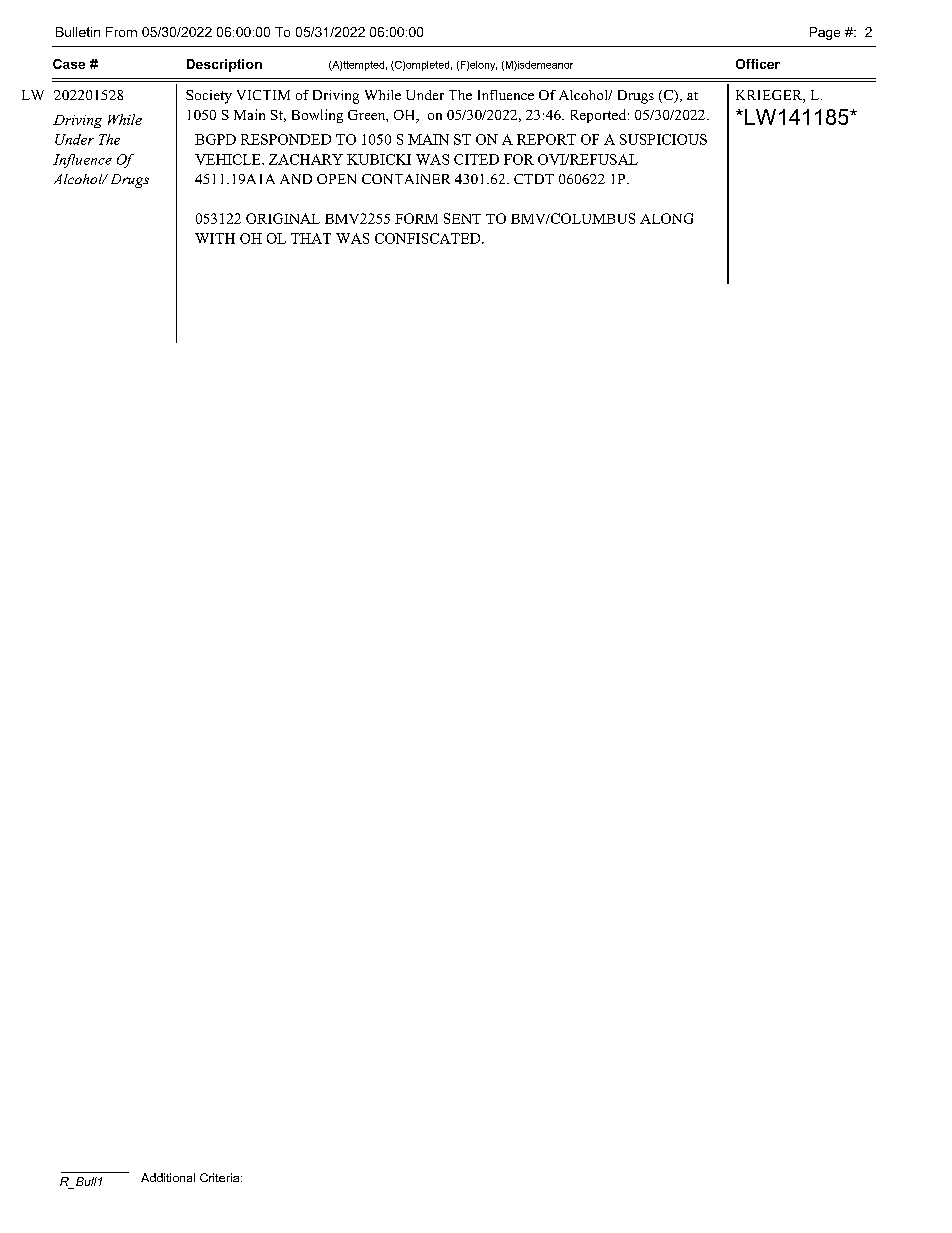 Image resolution: width=952 pixels, height=1233 pixels. What do you see at coordinates (663, 139) in the image?
I see `SUSPICIOUS` at bounding box center [663, 139].
